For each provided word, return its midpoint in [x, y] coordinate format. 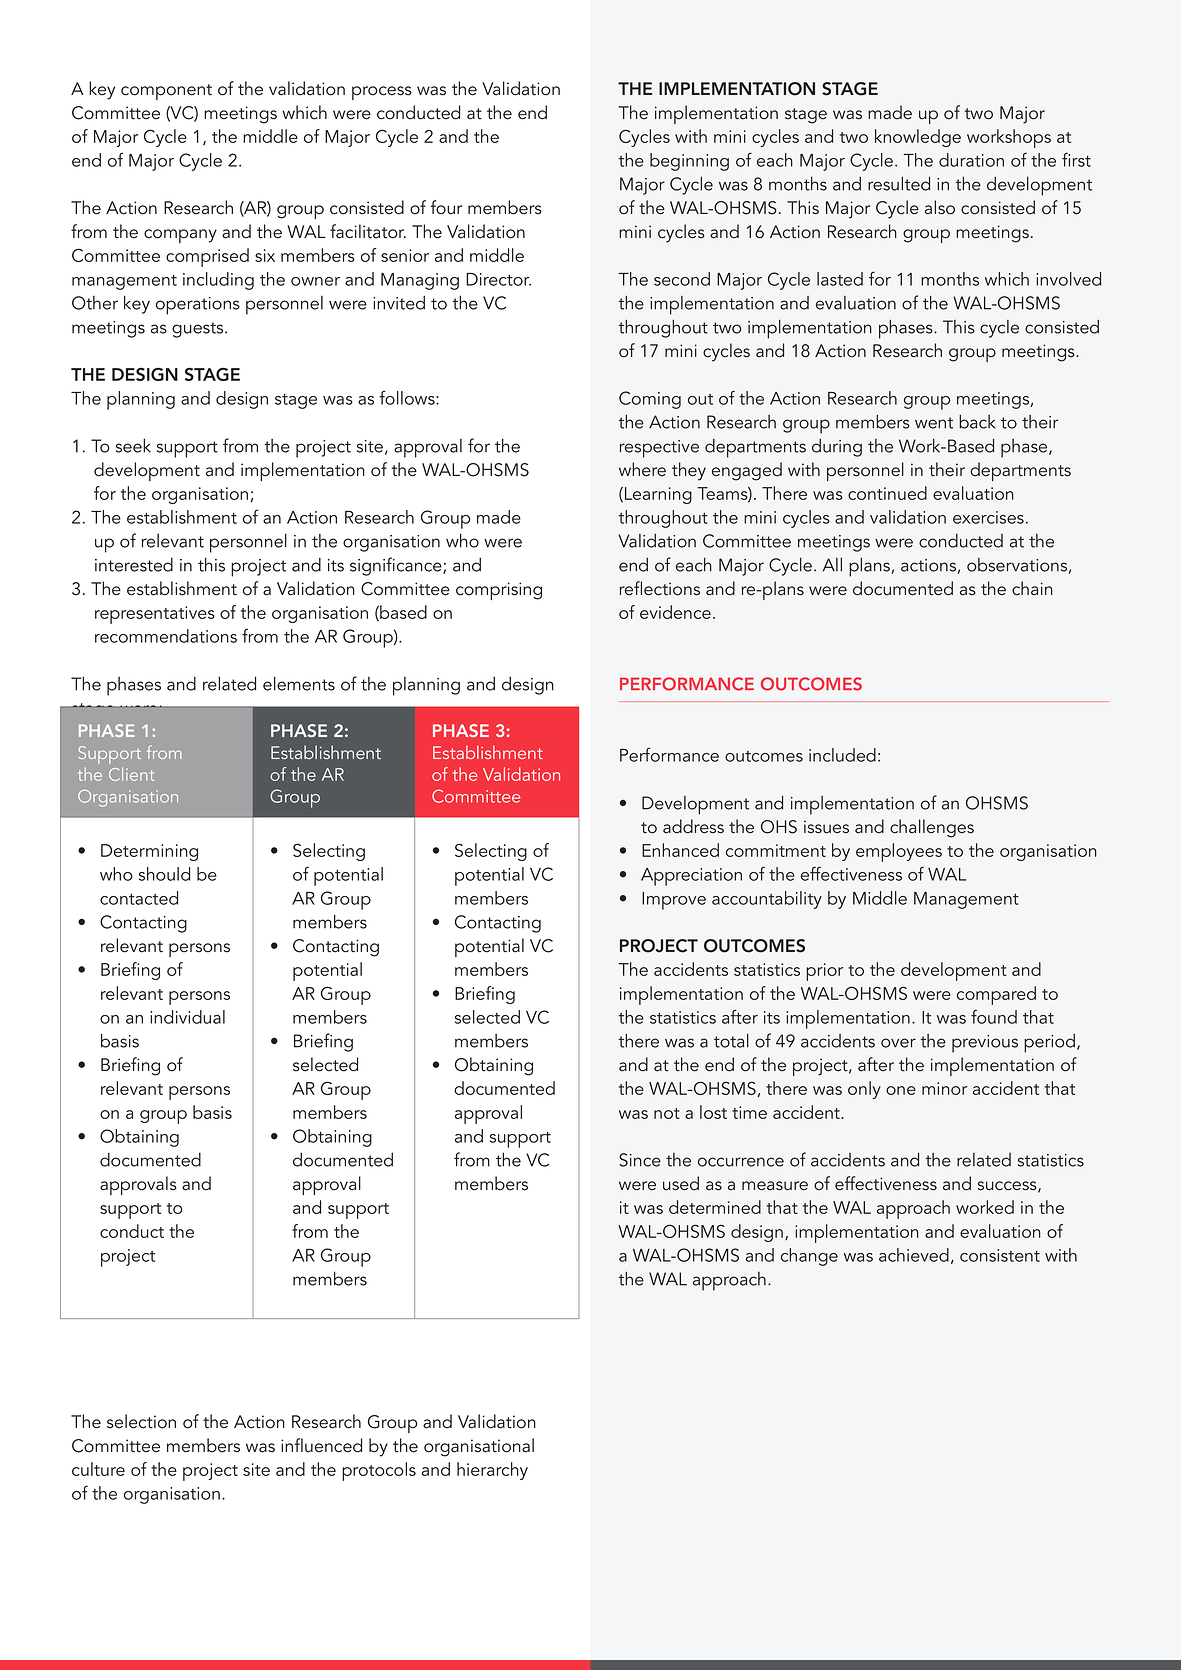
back [977, 421]
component [166, 92]
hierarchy [492, 1471]
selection [141, 1421]
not [667, 1113]
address [693, 826]
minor [944, 1088]
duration [971, 160]
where [642, 469]
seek [133, 445]
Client [131, 774]
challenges [932, 828]
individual [187, 1017]
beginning [689, 162]
